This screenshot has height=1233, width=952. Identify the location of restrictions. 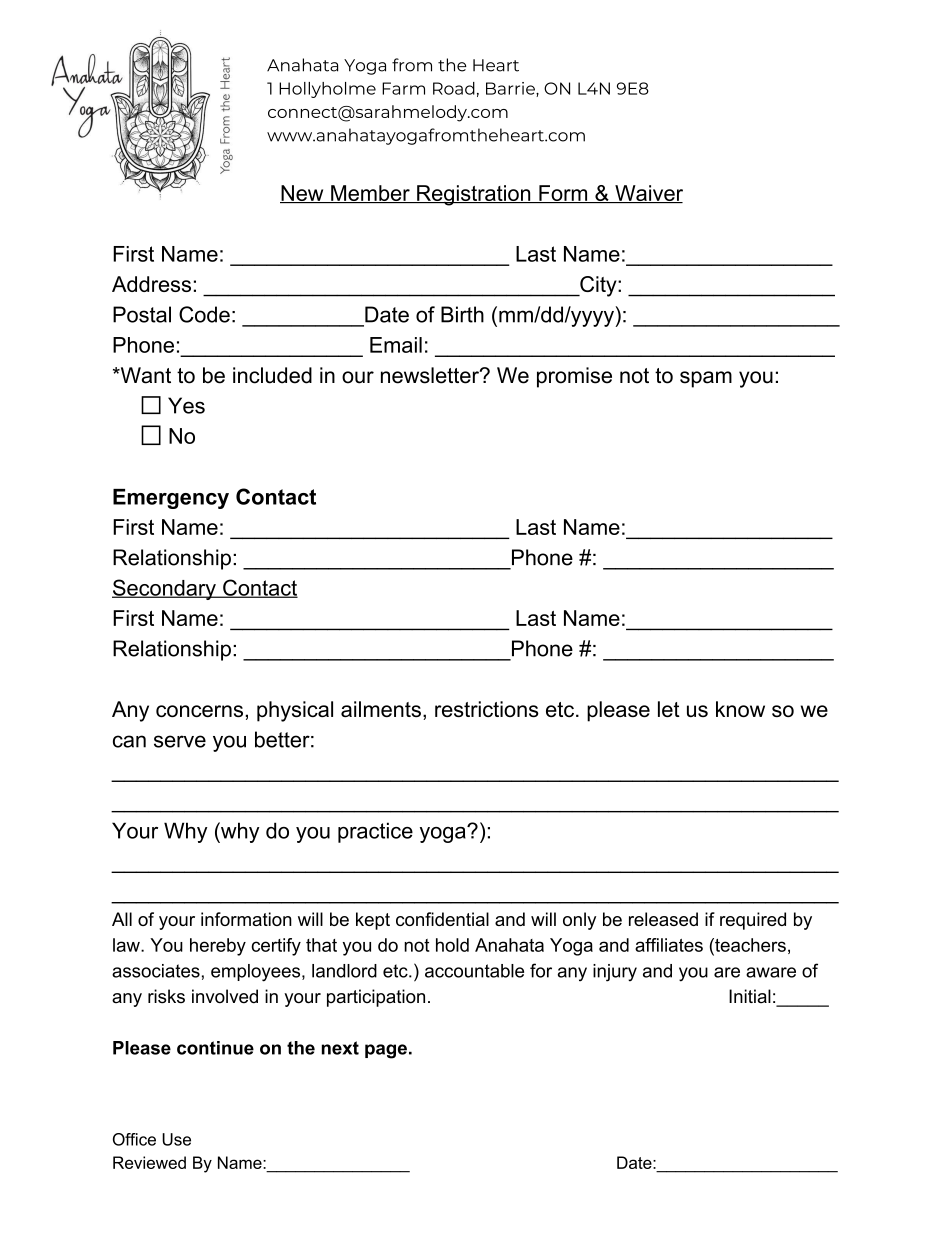
(487, 709).
